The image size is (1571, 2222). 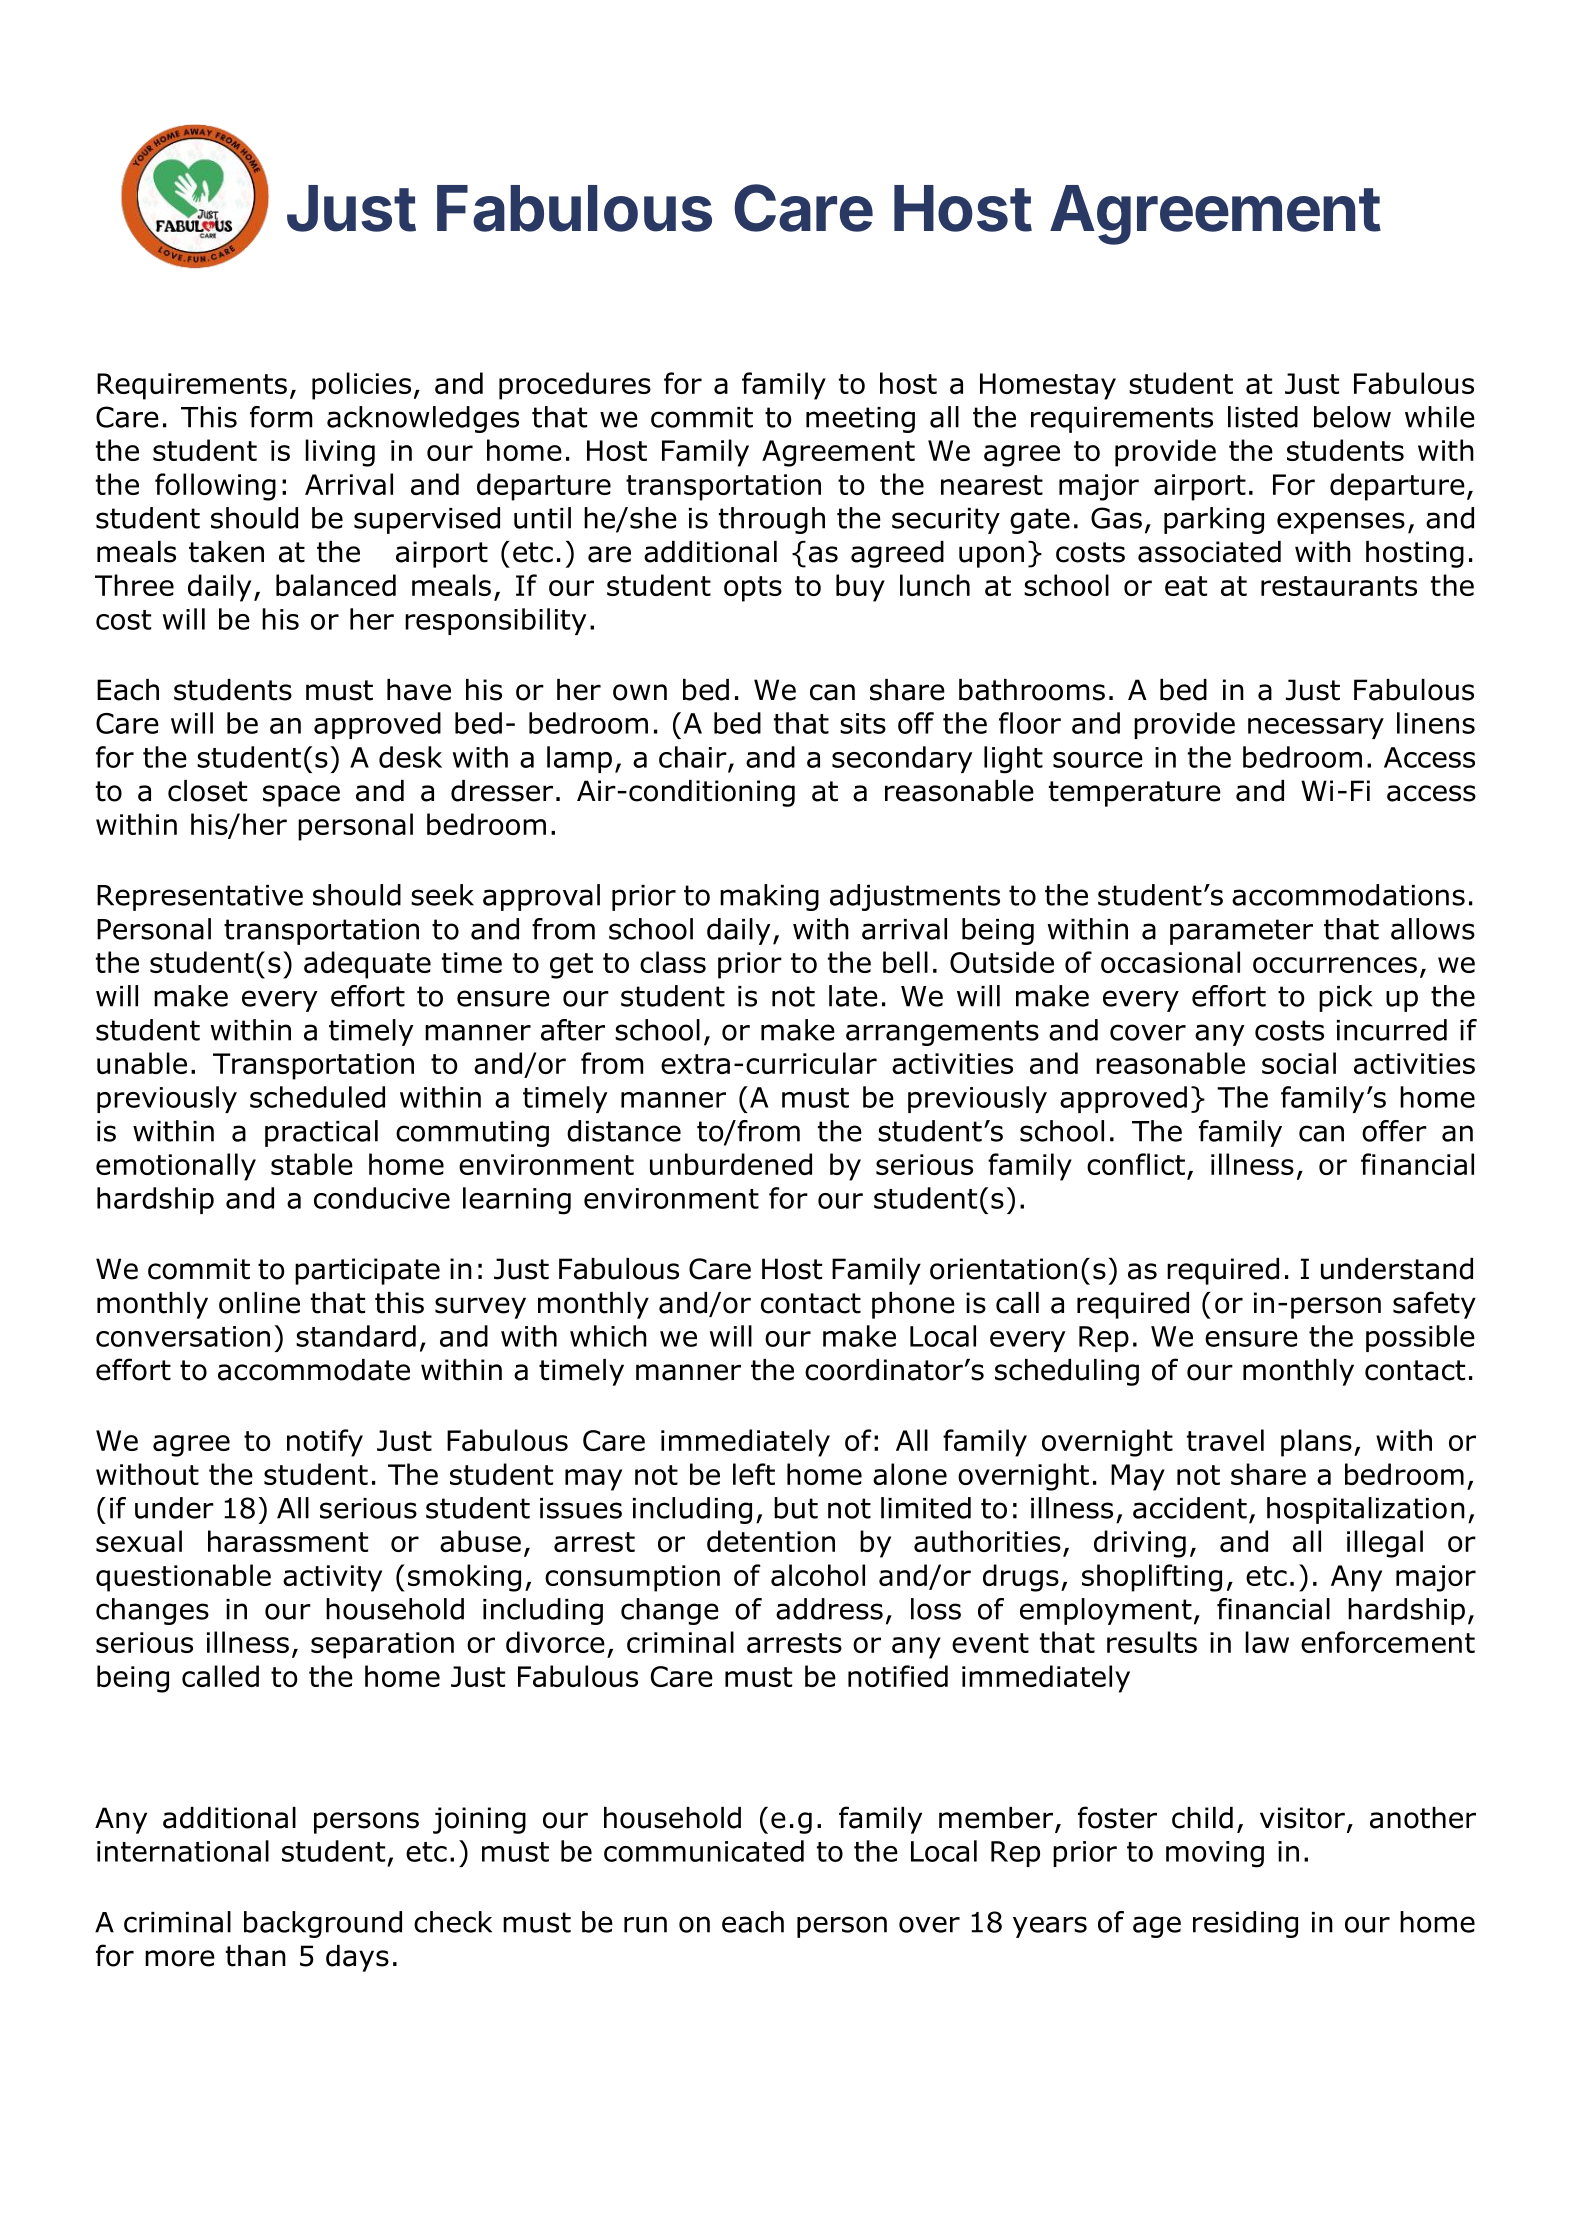 I want to click on adequate, so click(x=367, y=965).
